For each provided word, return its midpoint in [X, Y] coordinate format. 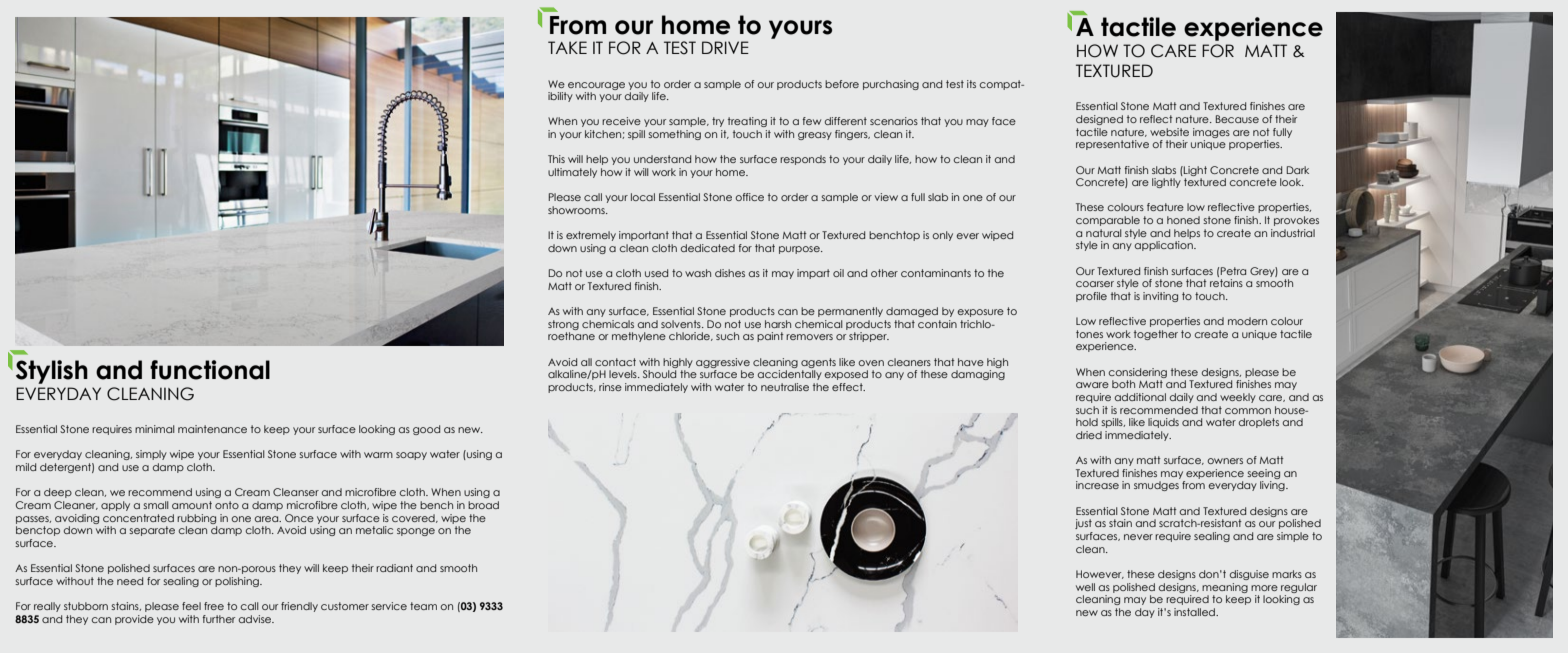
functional [210, 370]
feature [1165, 207]
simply [151, 455]
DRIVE [725, 47]
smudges [1156, 486]
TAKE [567, 47]
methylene [639, 337]
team [423, 606]
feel [191, 606]
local [643, 197]
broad [483, 505]
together [1156, 335]
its [971, 84]
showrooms [577, 210]
